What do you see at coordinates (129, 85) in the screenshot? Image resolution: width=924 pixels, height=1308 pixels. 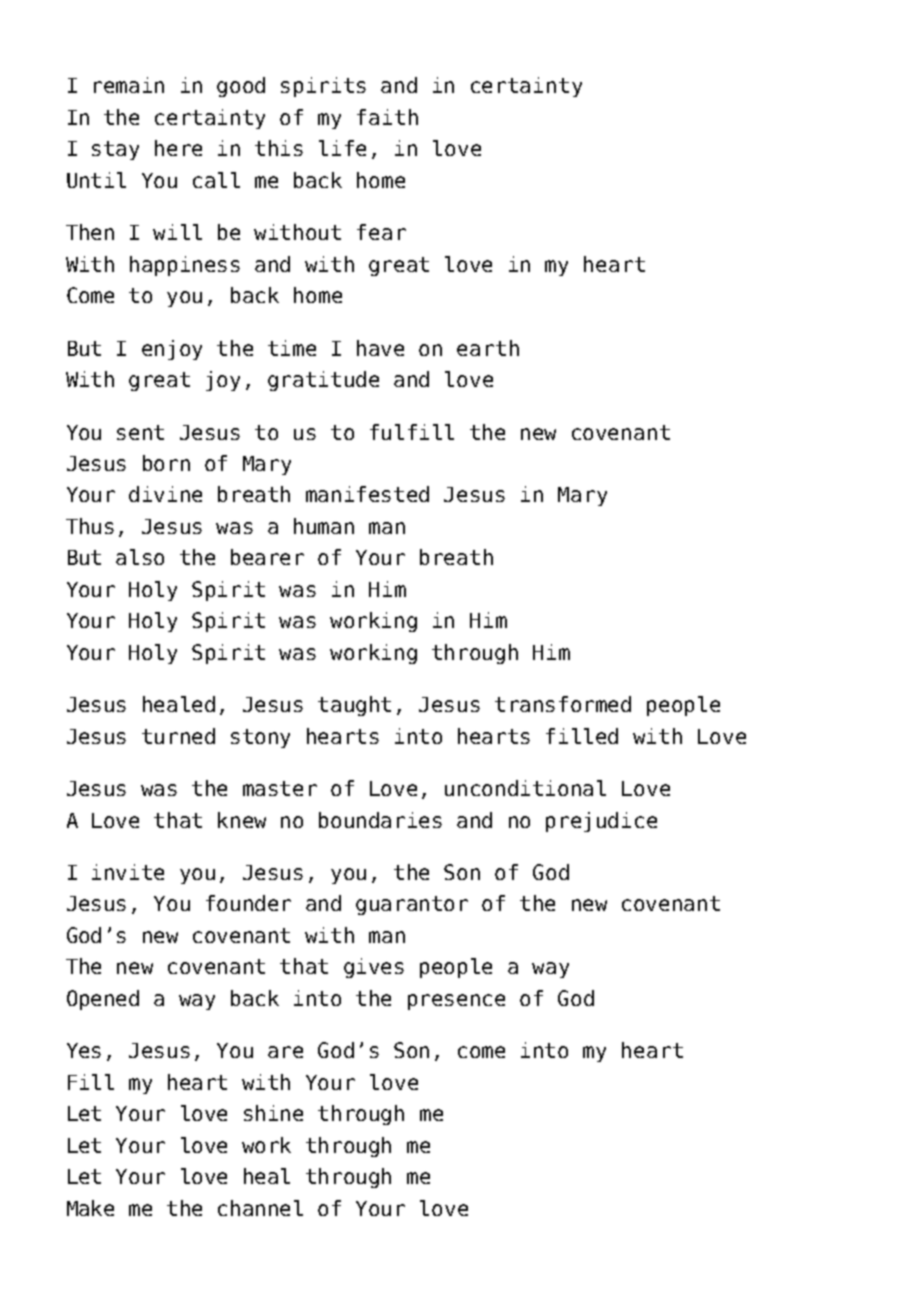 I see `remain` at bounding box center [129, 85].
